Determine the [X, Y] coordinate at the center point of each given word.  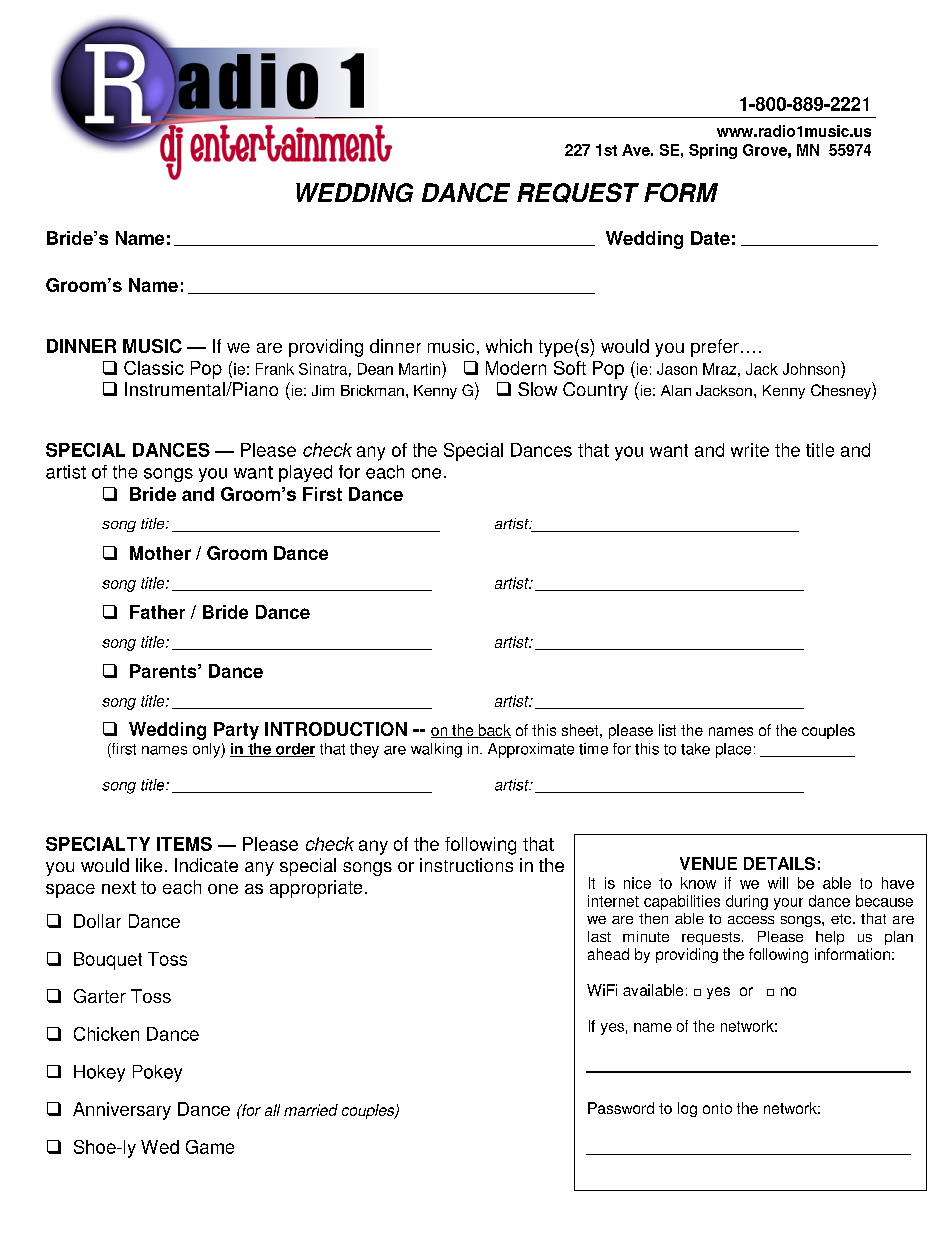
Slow [537, 389]
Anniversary [122, 1111]
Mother [160, 553]
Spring [713, 151]
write [750, 450]
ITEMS [184, 844]
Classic [154, 368]
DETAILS [779, 863]
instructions [466, 865]
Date [710, 238]
